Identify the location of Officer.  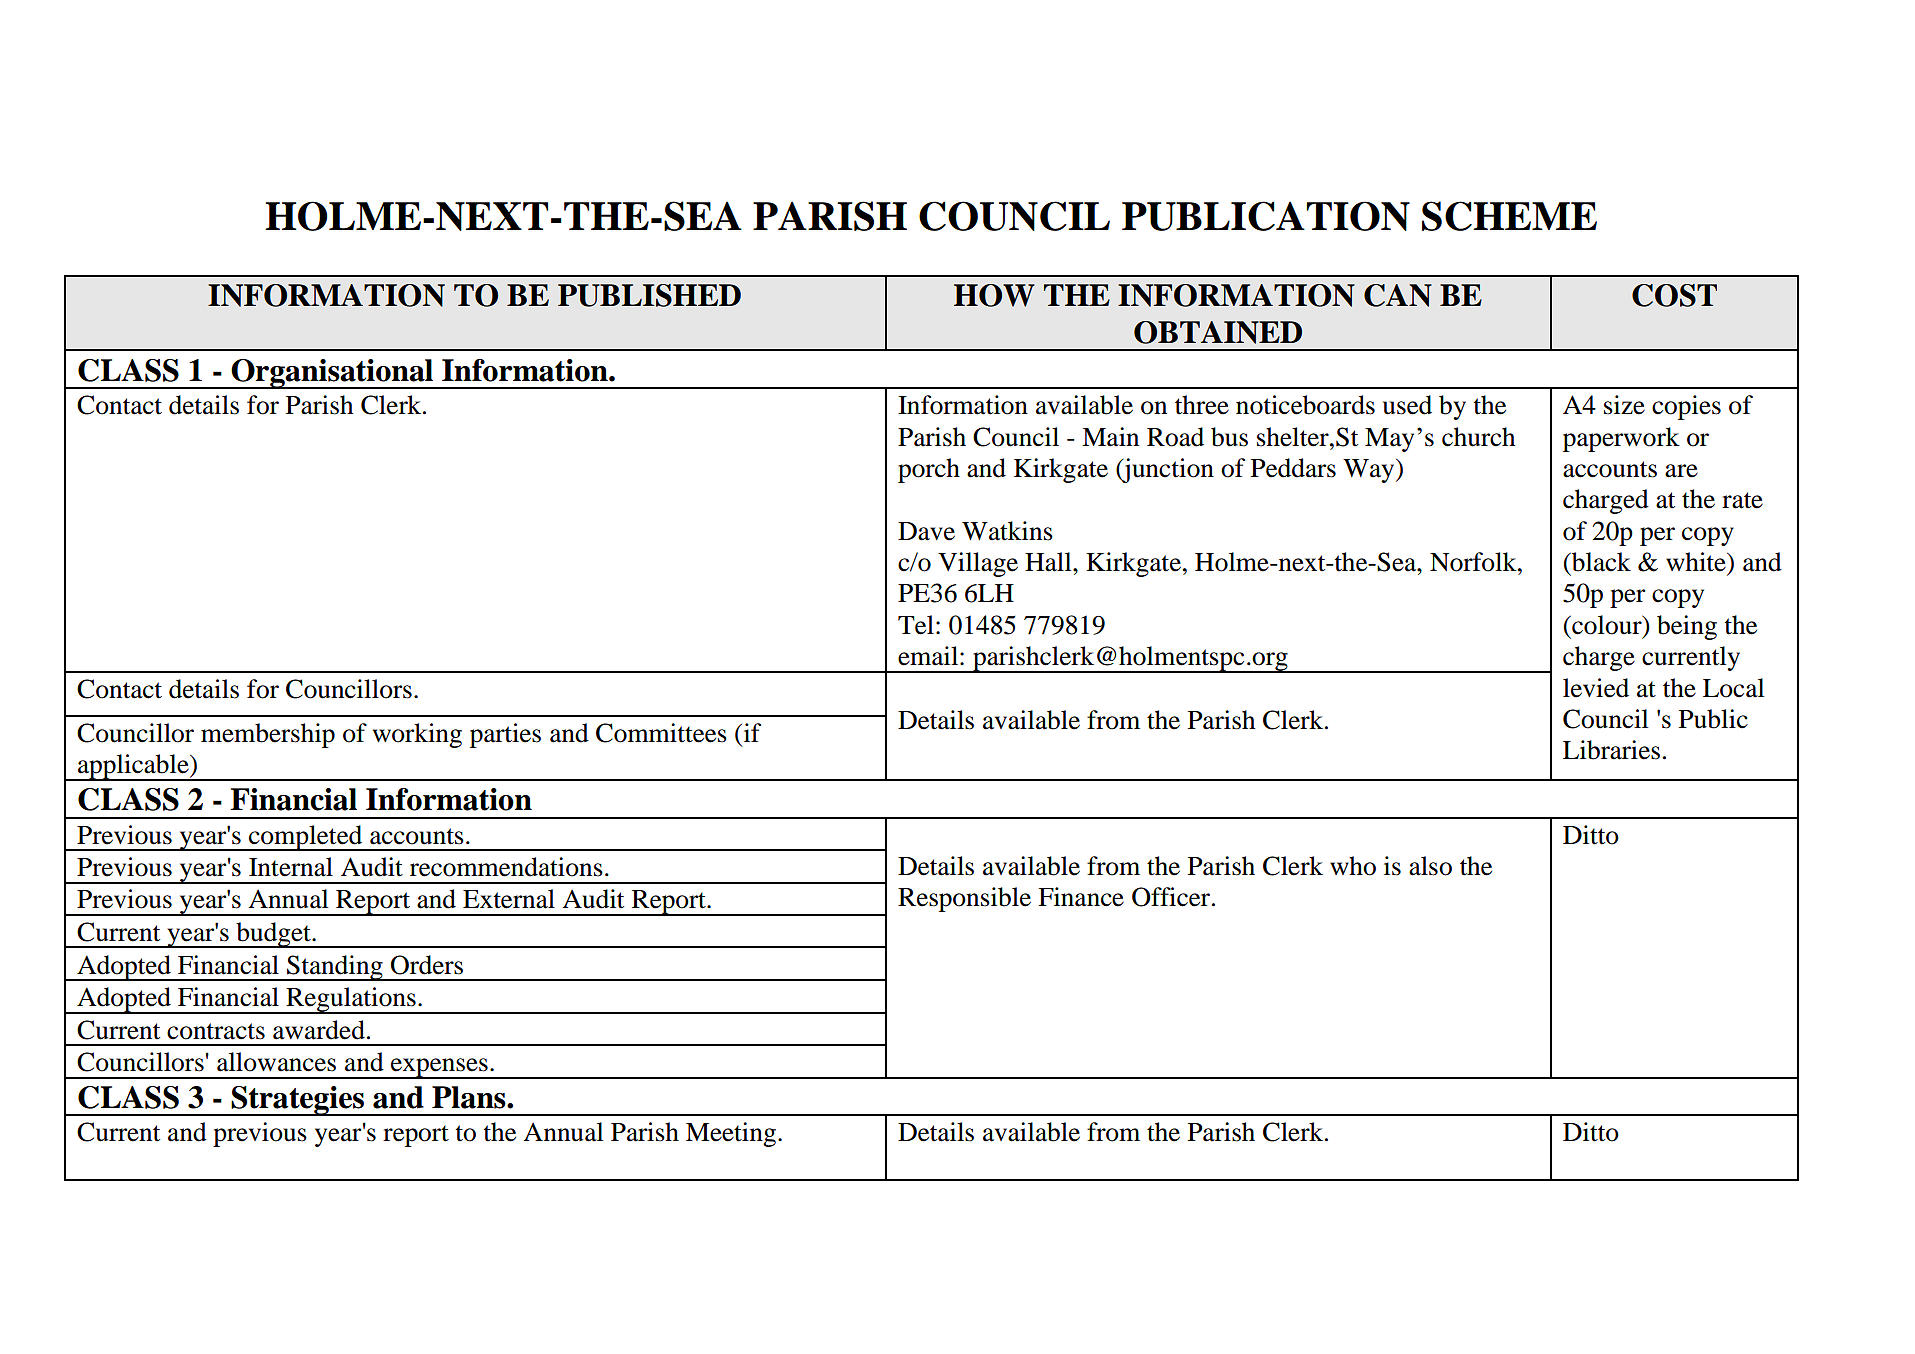
(1172, 897).
